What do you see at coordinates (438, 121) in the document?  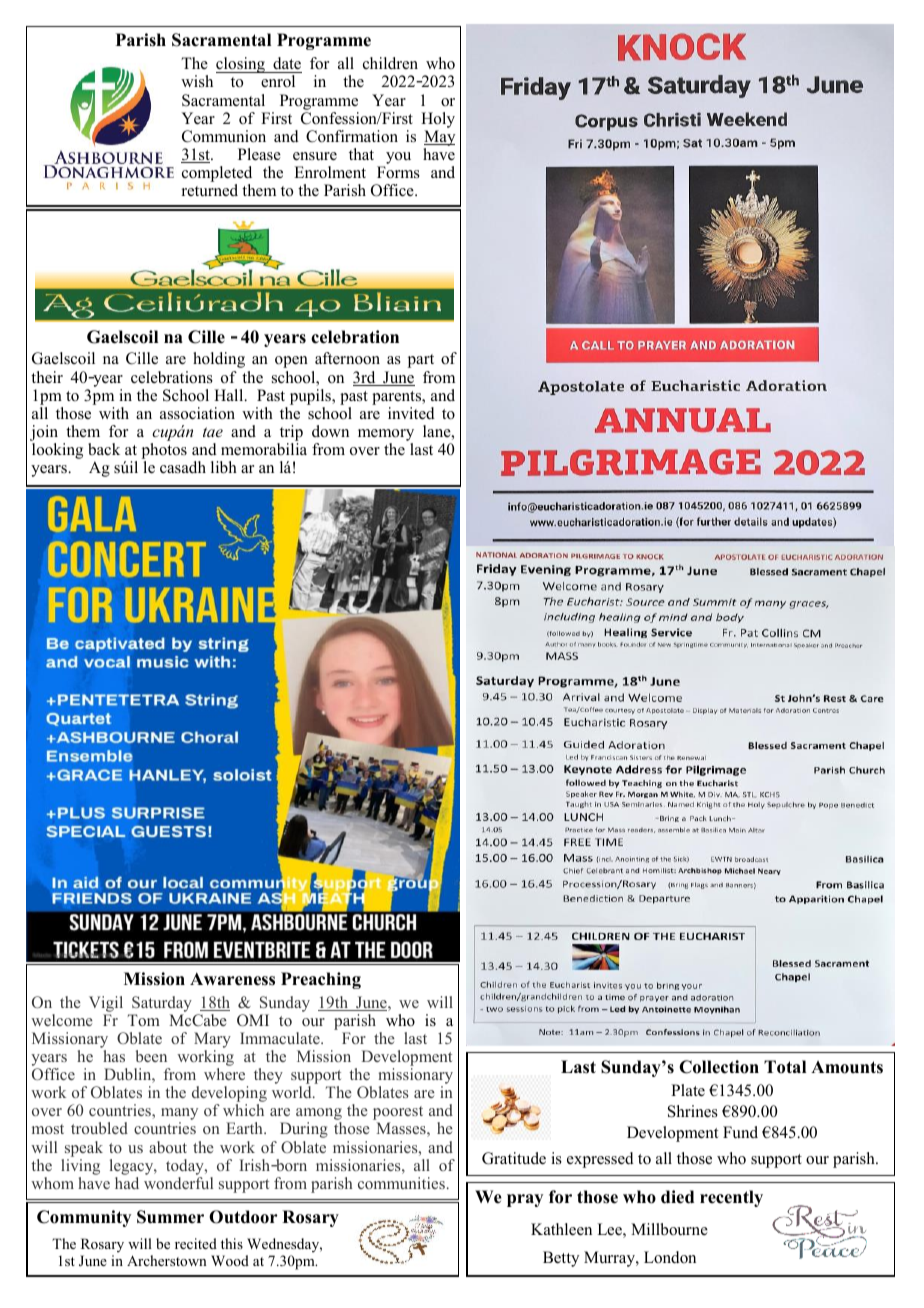 I see `Holy` at bounding box center [438, 121].
